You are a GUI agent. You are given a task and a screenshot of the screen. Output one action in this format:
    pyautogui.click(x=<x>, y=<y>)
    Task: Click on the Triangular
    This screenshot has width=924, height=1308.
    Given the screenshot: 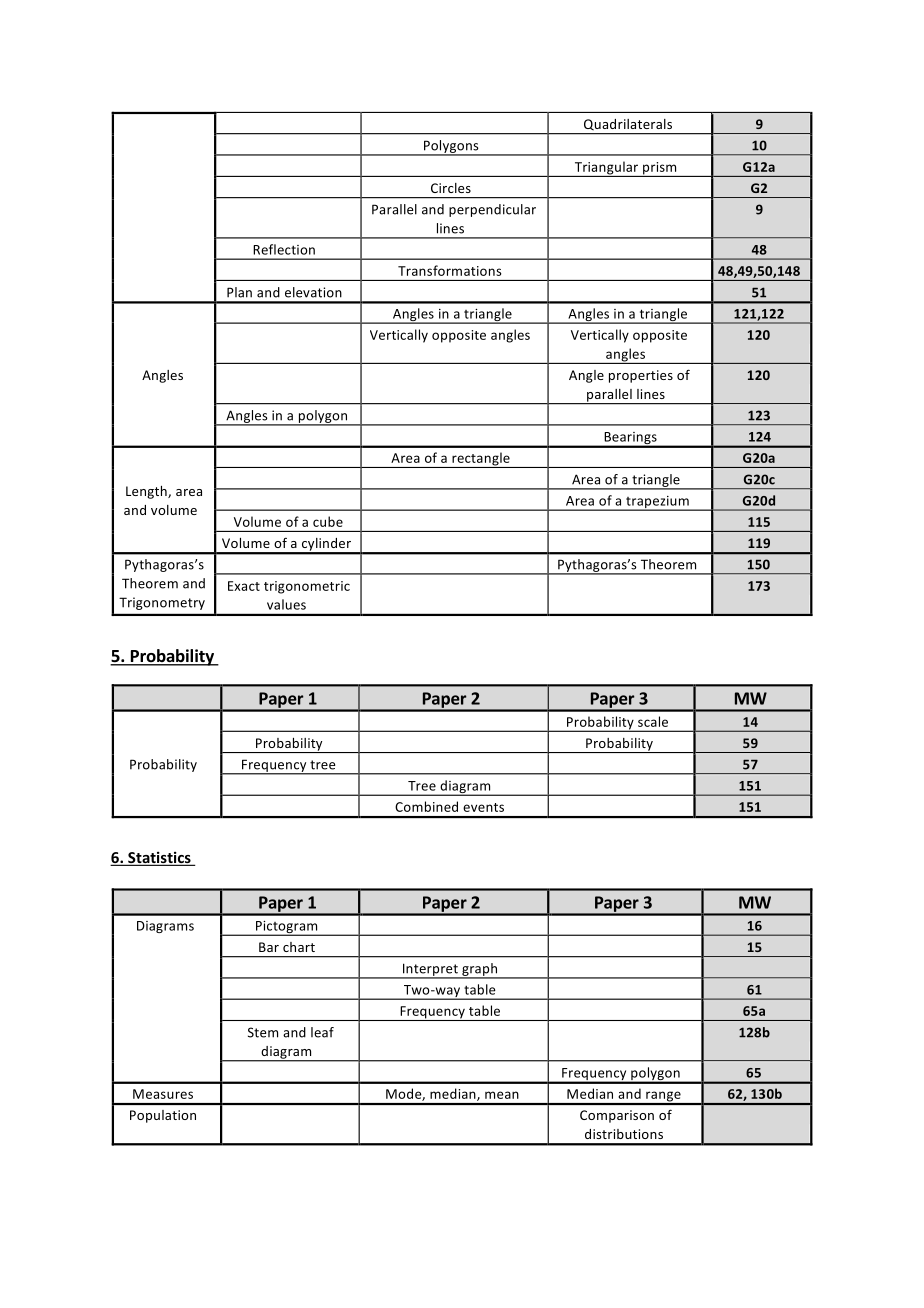 What is the action you would take?
    pyautogui.click(x=606, y=169)
